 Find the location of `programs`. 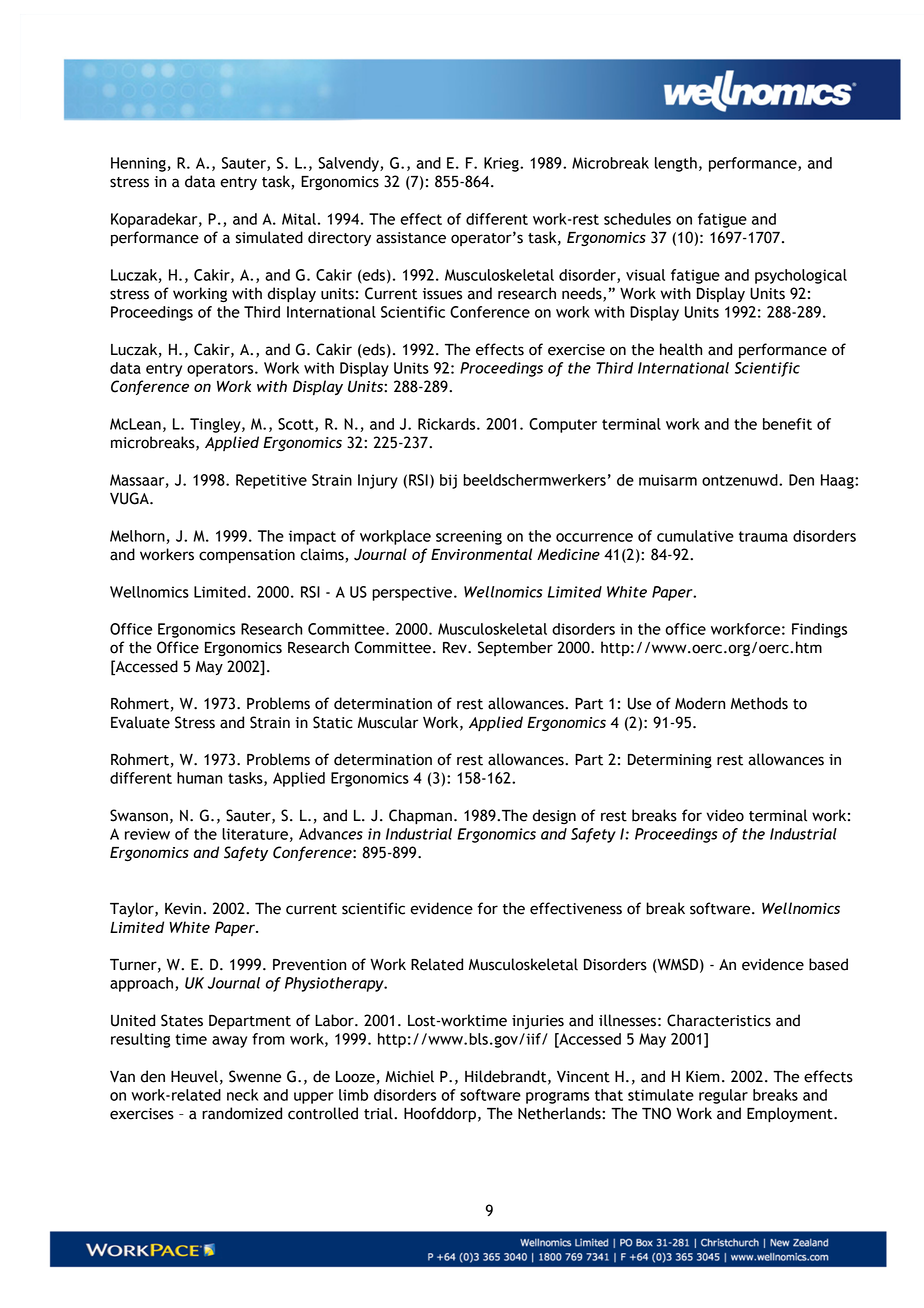

programs is located at coordinates (557, 1098).
